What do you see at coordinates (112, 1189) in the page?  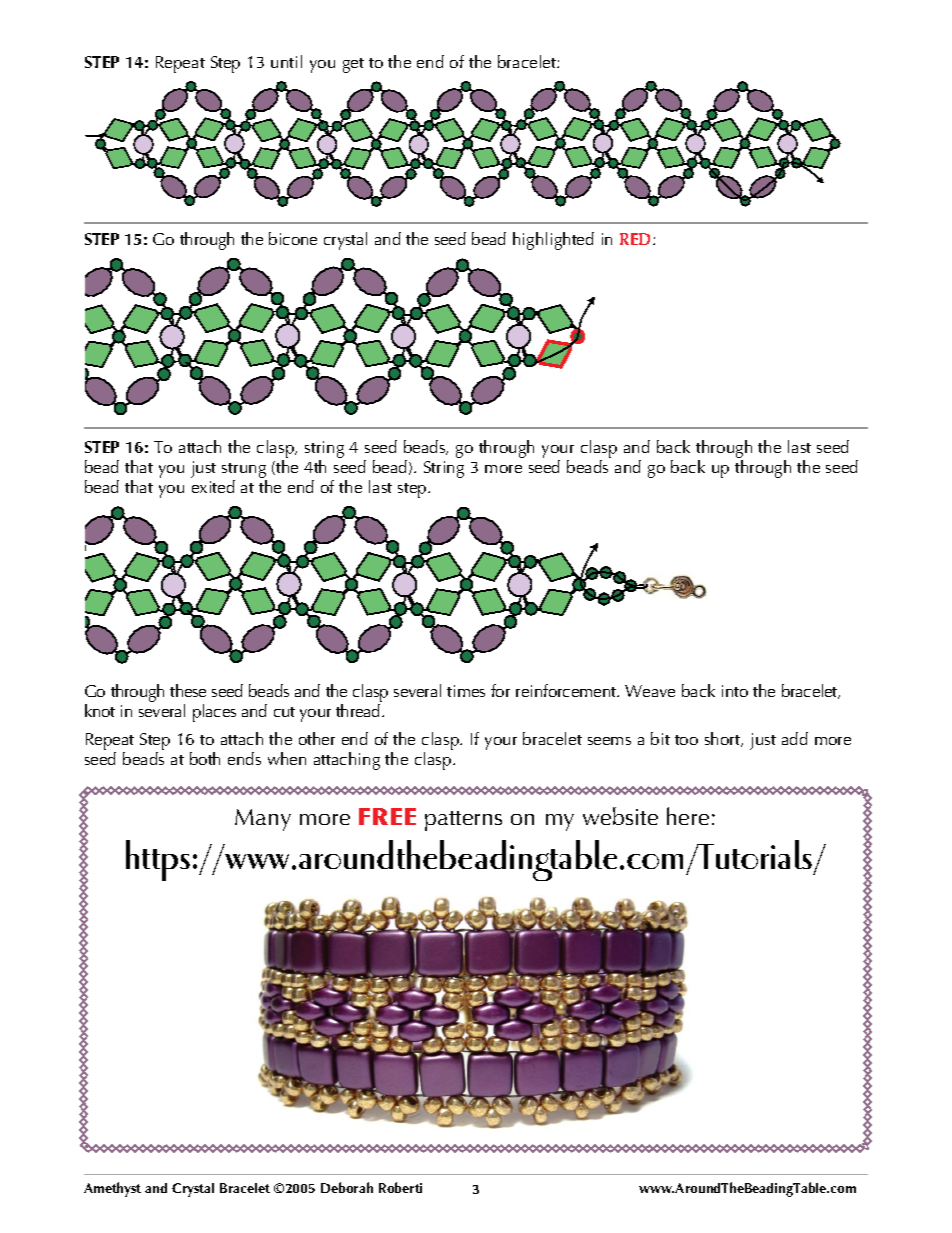 I see `Amethyst` at bounding box center [112, 1189].
